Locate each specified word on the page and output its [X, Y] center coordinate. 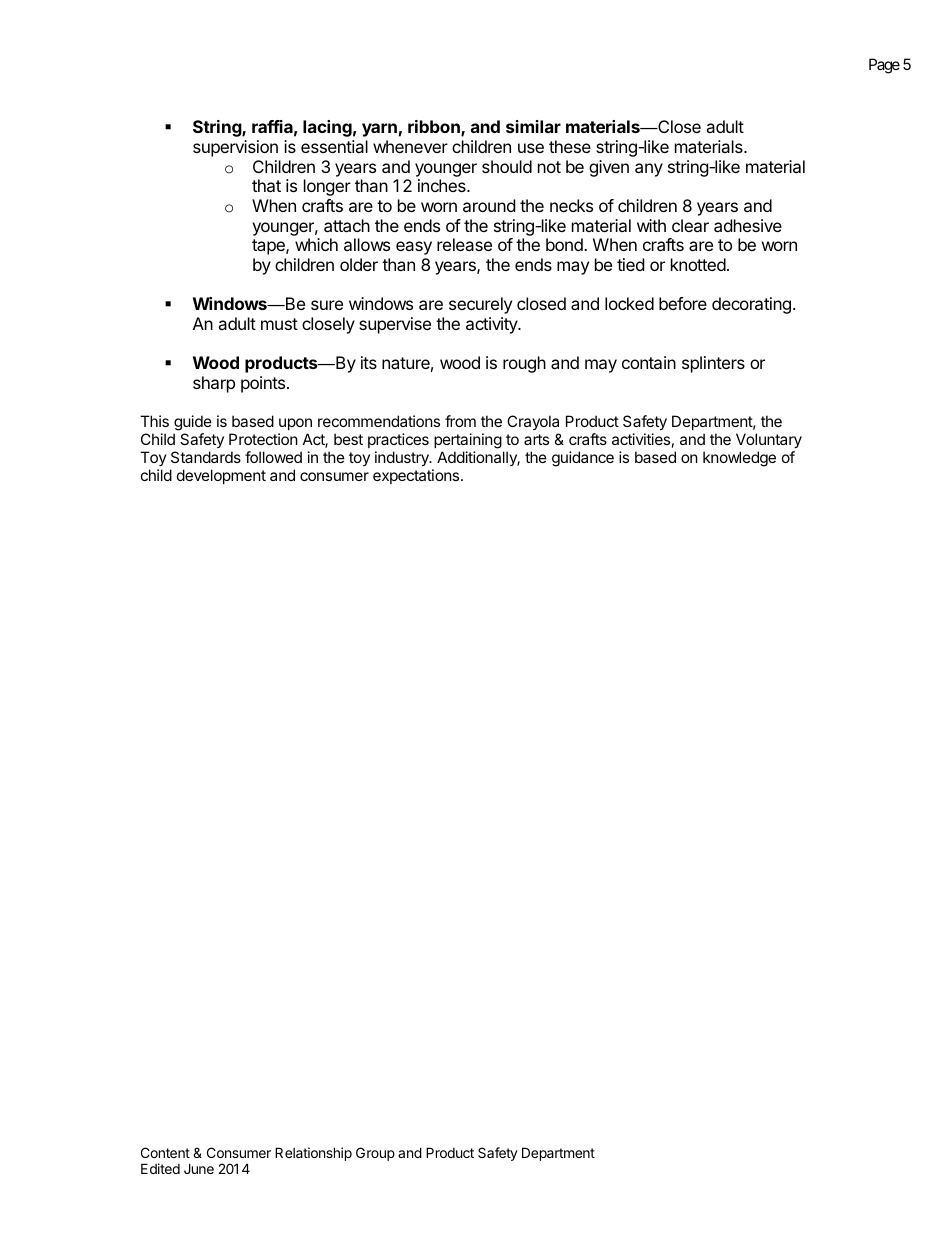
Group [375, 1154]
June [199, 1168]
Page [884, 66]
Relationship [313, 1154]
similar [533, 126]
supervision [235, 148]
